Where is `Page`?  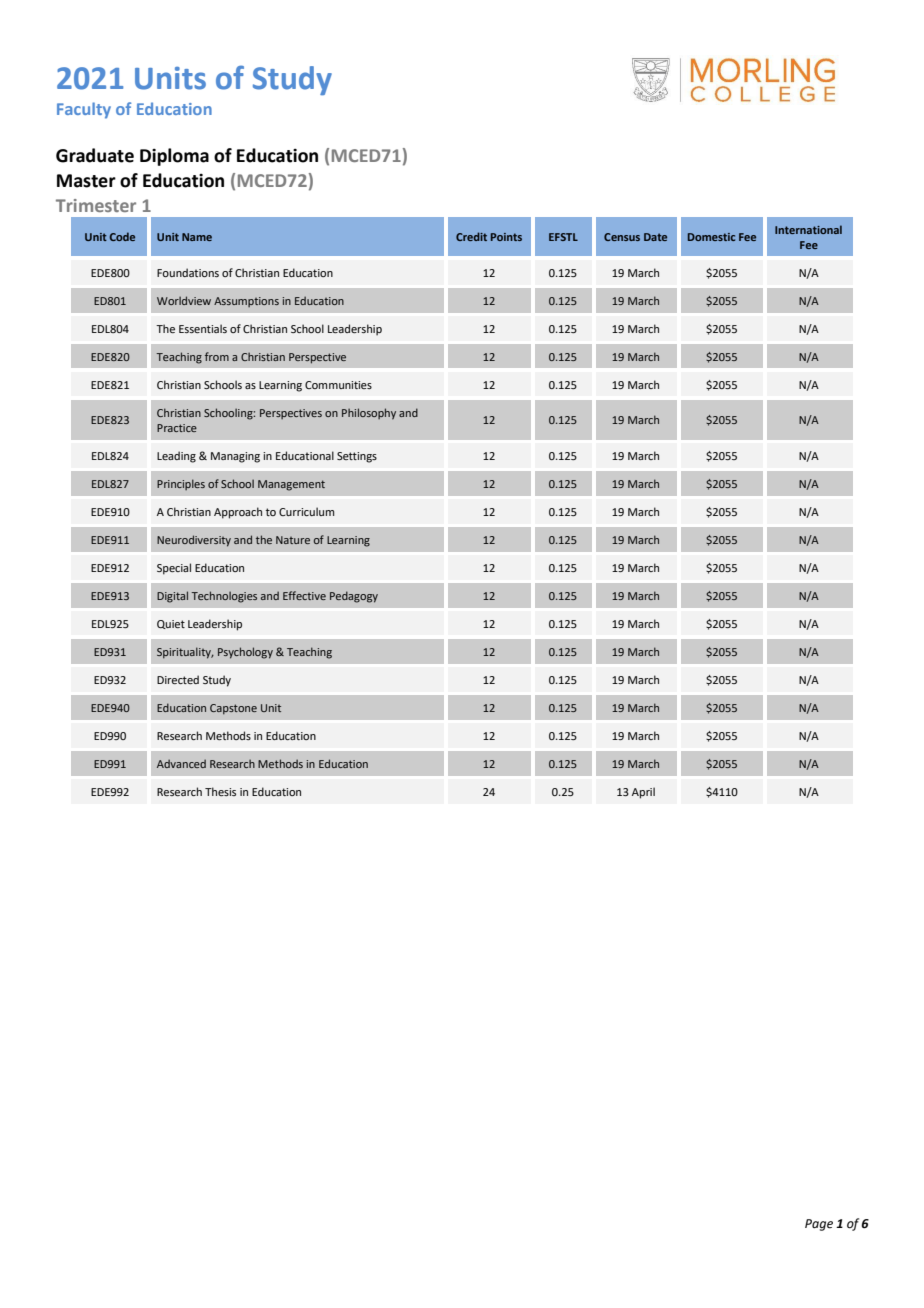
Page is located at coordinates (819, 1225).
